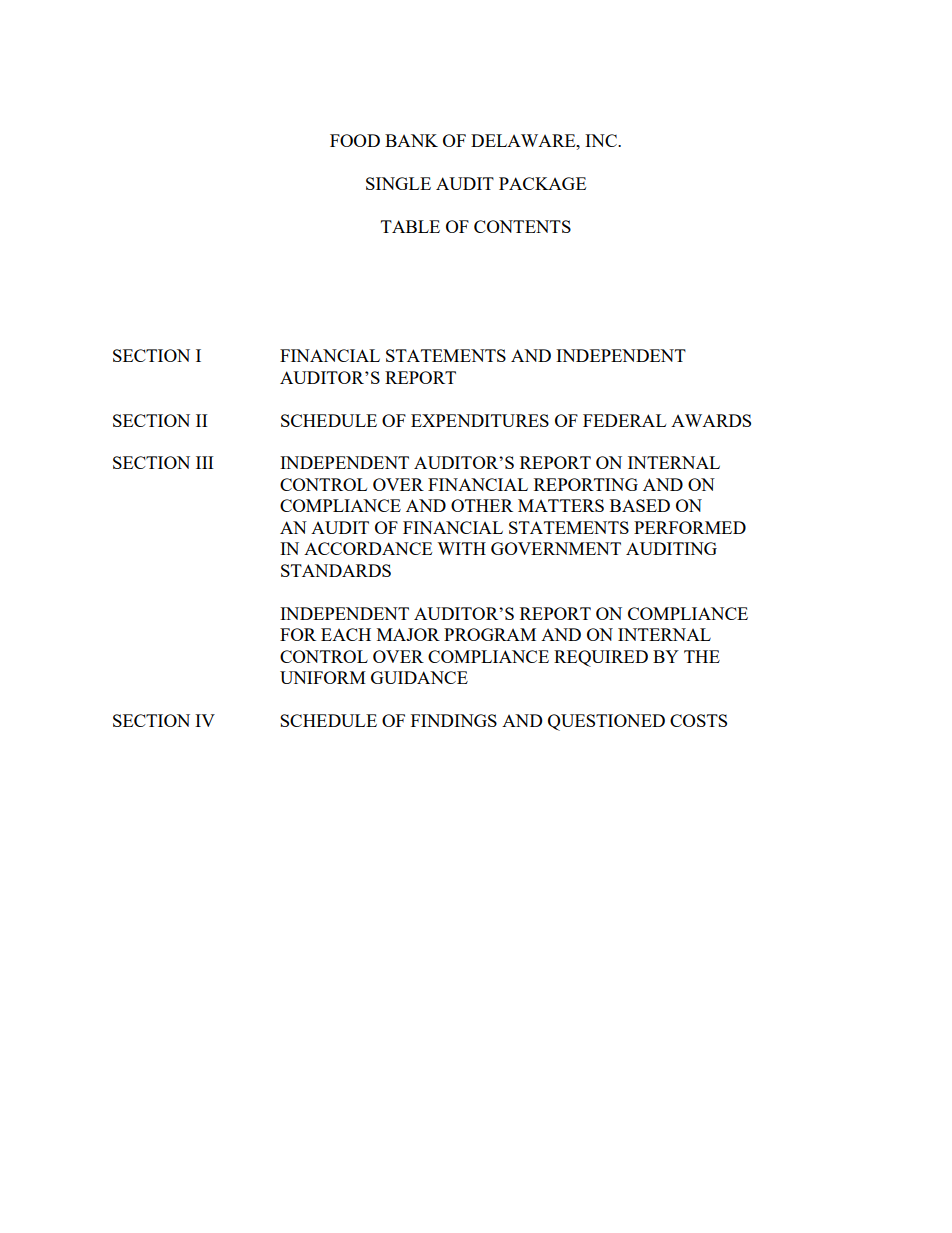 This document has height=1233, width=952. What do you see at coordinates (454, 720) in the document?
I see `FINDINGS` at bounding box center [454, 720].
